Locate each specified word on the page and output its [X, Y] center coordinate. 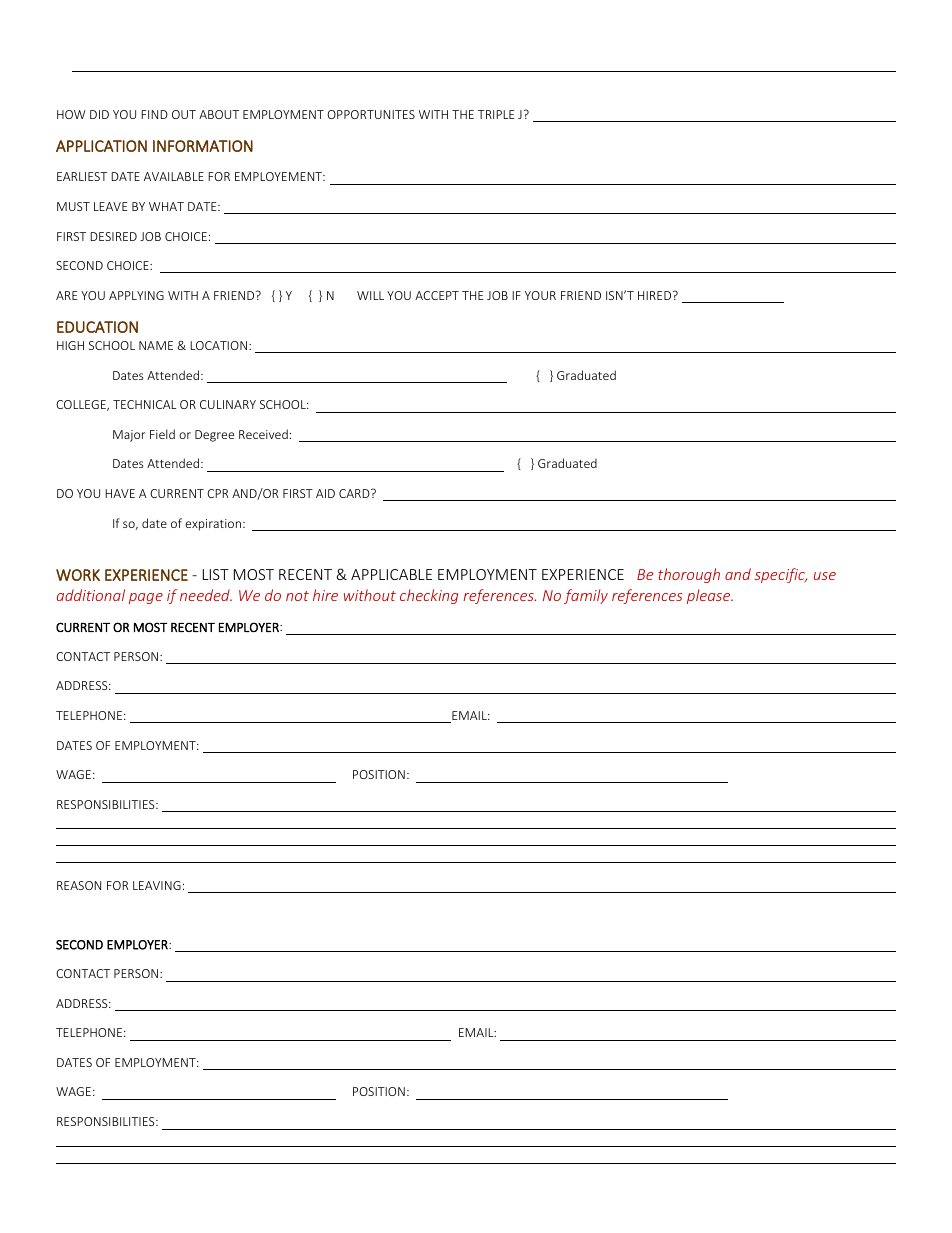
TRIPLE [496, 114]
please [710, 596]
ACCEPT [437, 295]
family [586, 596]
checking [429, 596]
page [146, 598]
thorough [689, 575]
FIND [154, 114]
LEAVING [157, 885]
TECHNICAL [144, 404]
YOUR [540, 295]
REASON [79, 885]
